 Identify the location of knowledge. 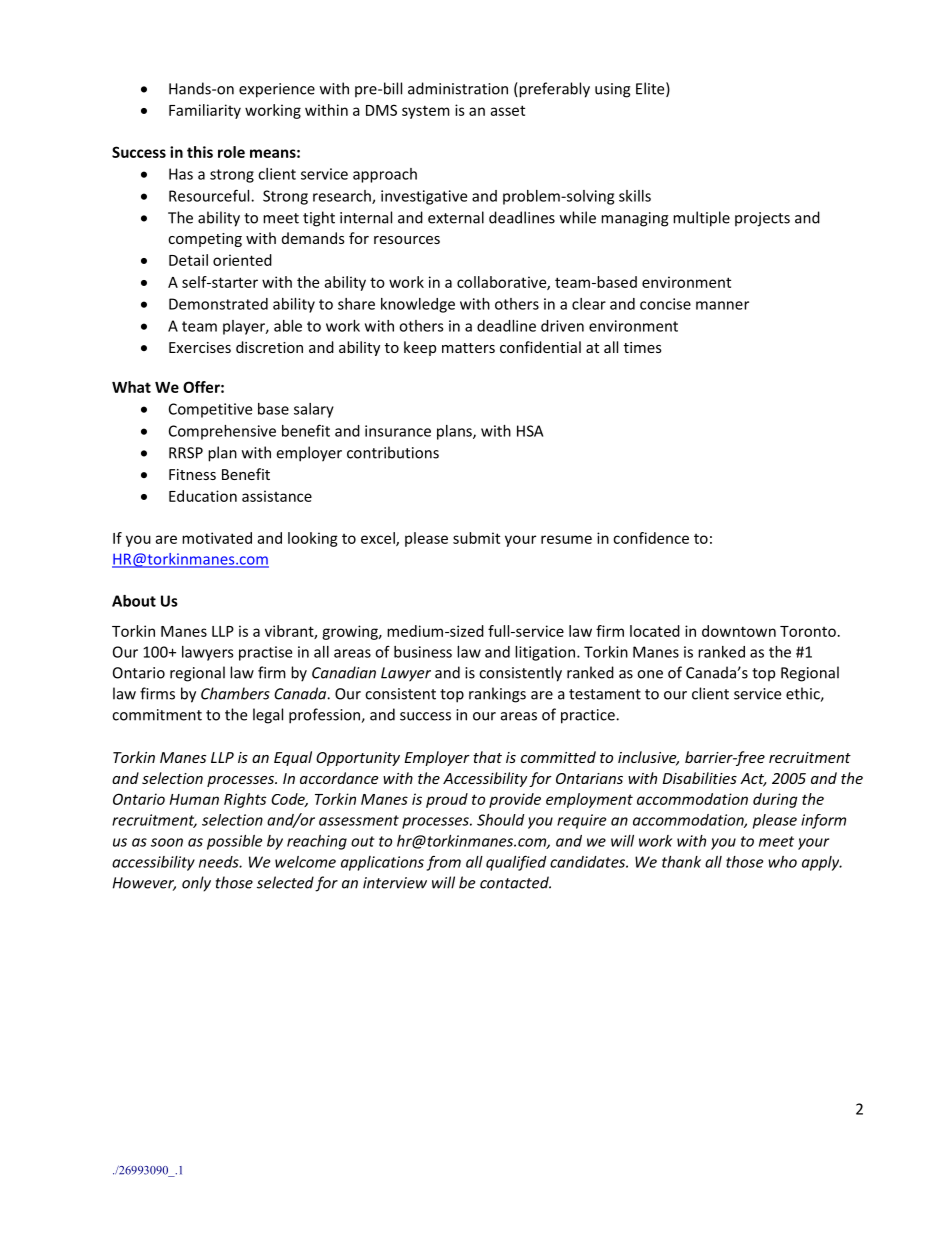
(418, 305).
